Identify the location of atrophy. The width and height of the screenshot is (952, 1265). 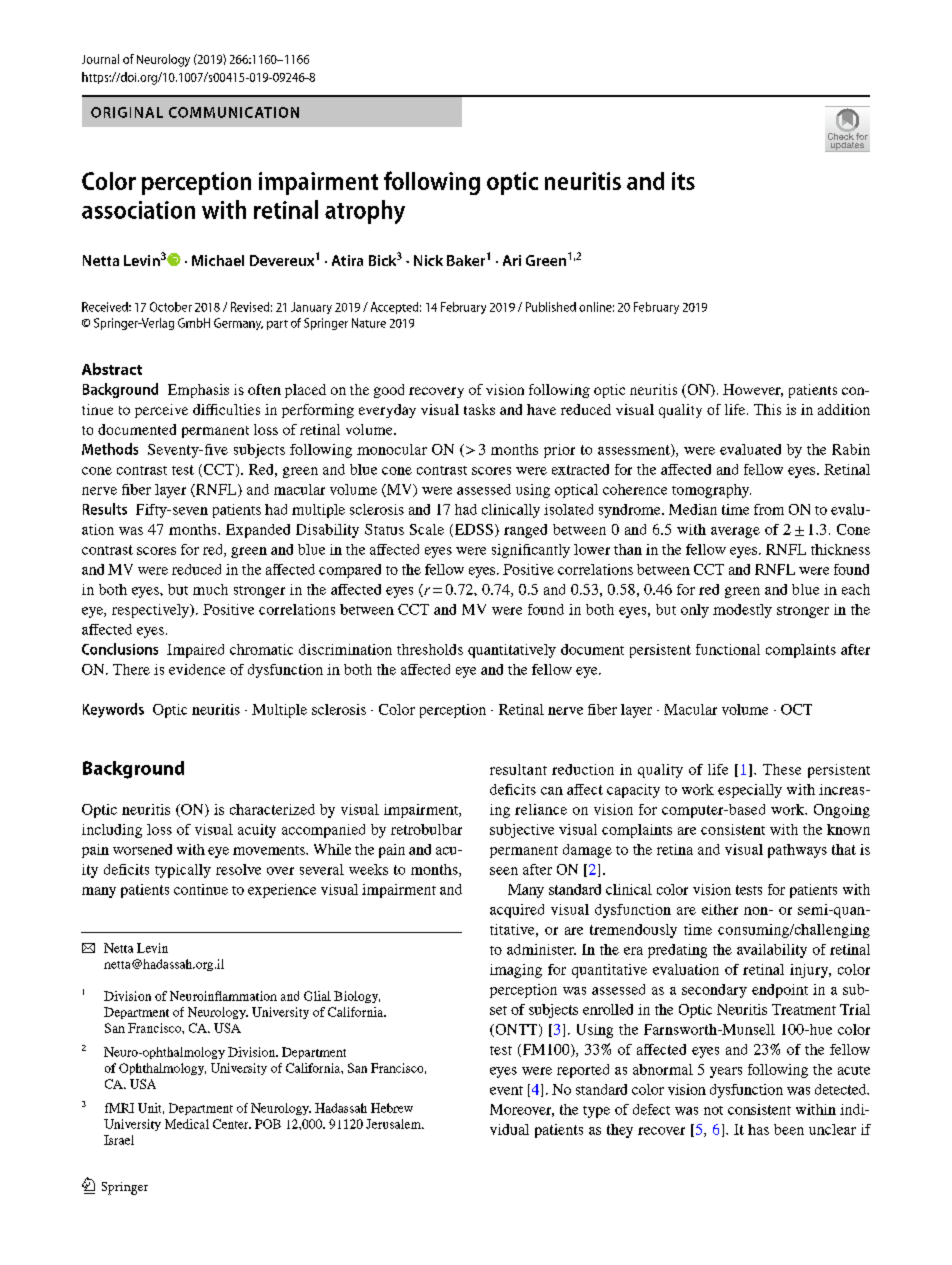
(365, 212).
